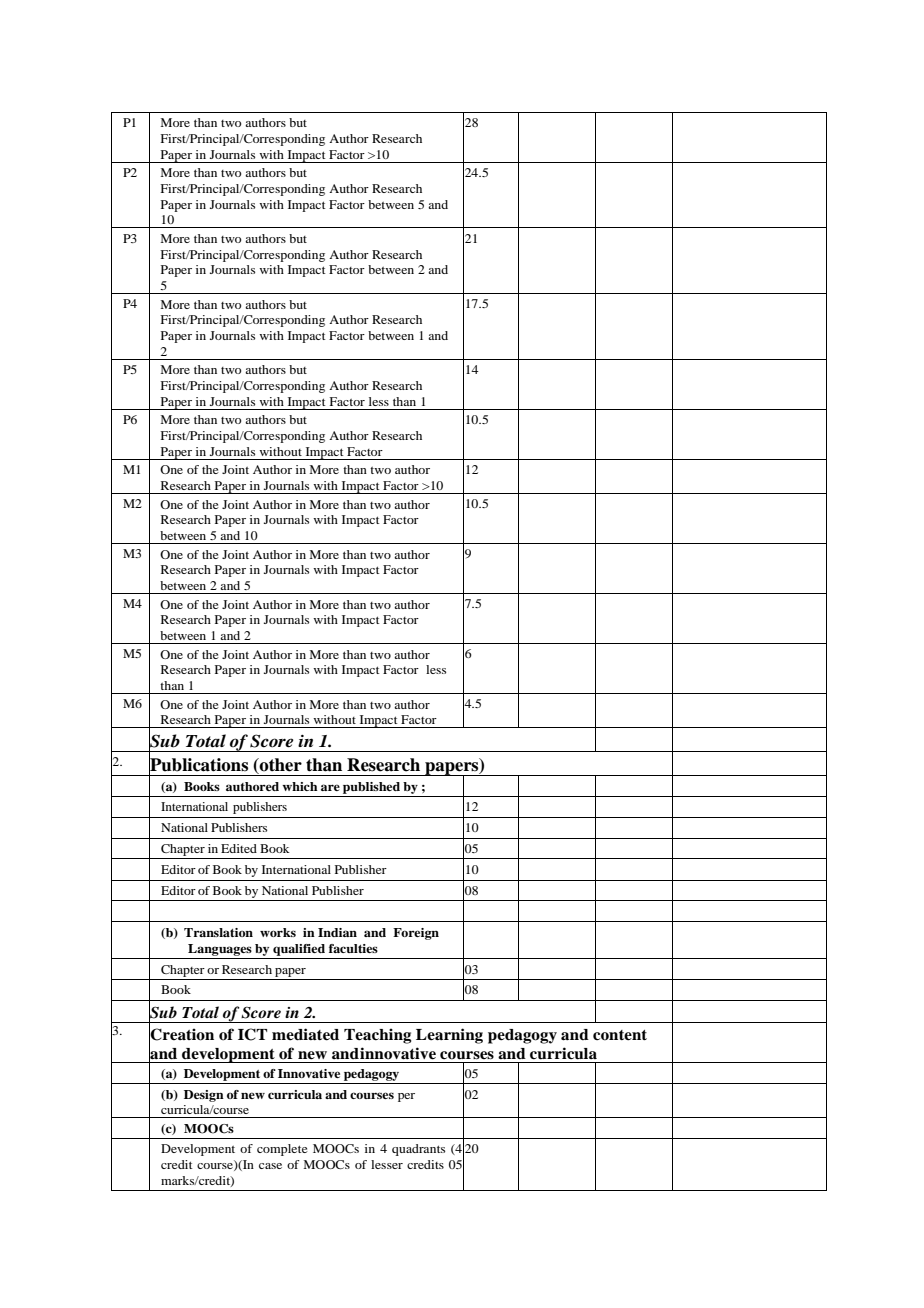 Image resolution: width=924 pixels, height=1308 pixels. What do you see at coordinates (371, 788) in the image?
I see `published` at bounding box center [371, 788].
